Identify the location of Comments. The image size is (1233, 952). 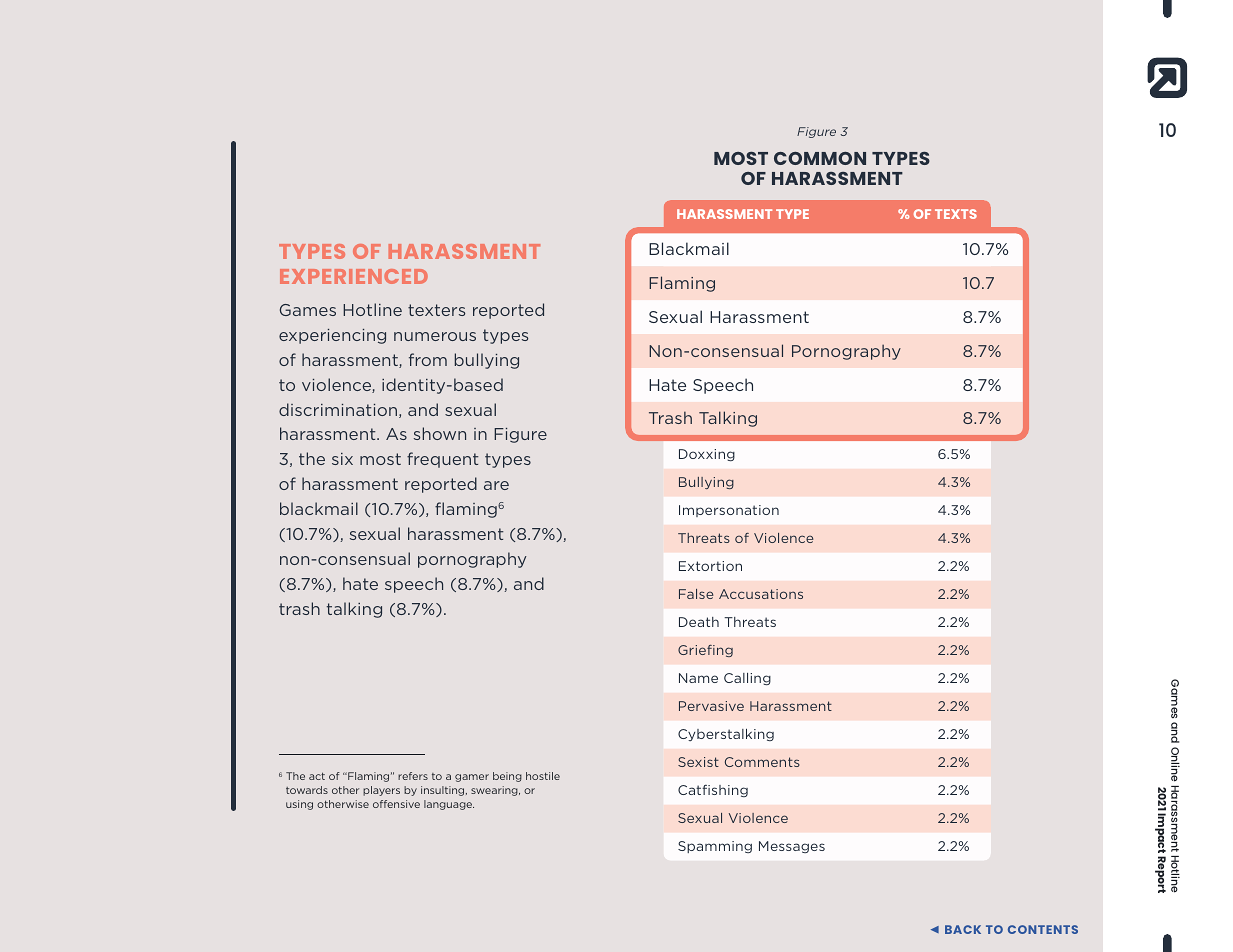
(762, 762).
